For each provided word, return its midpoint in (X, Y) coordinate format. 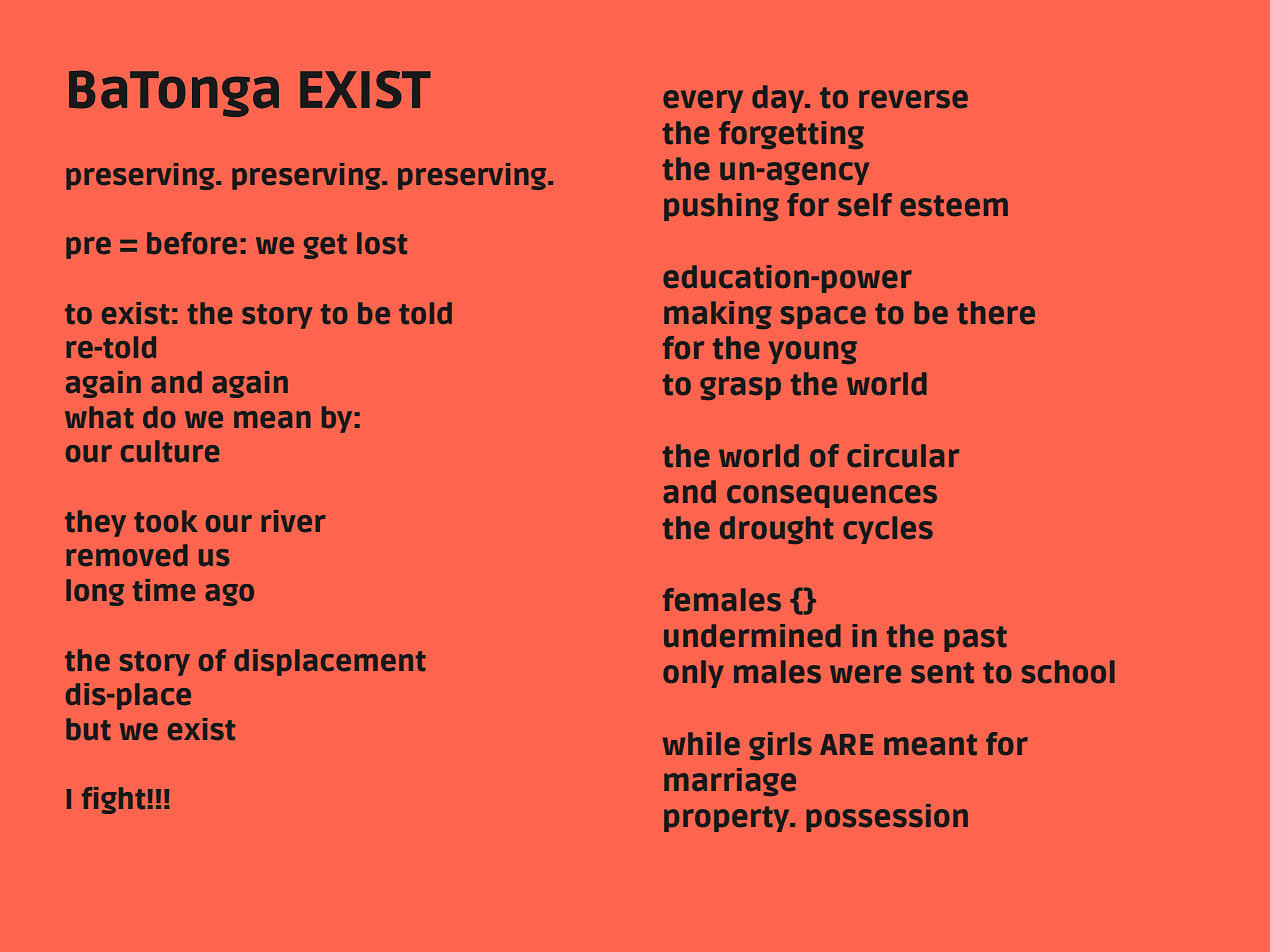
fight (113, 800)
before (192, 243)
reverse (913, 99)
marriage (730, 782)
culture (170, 451)
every (703, 101)
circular (903, 456)
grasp (740, 388)
